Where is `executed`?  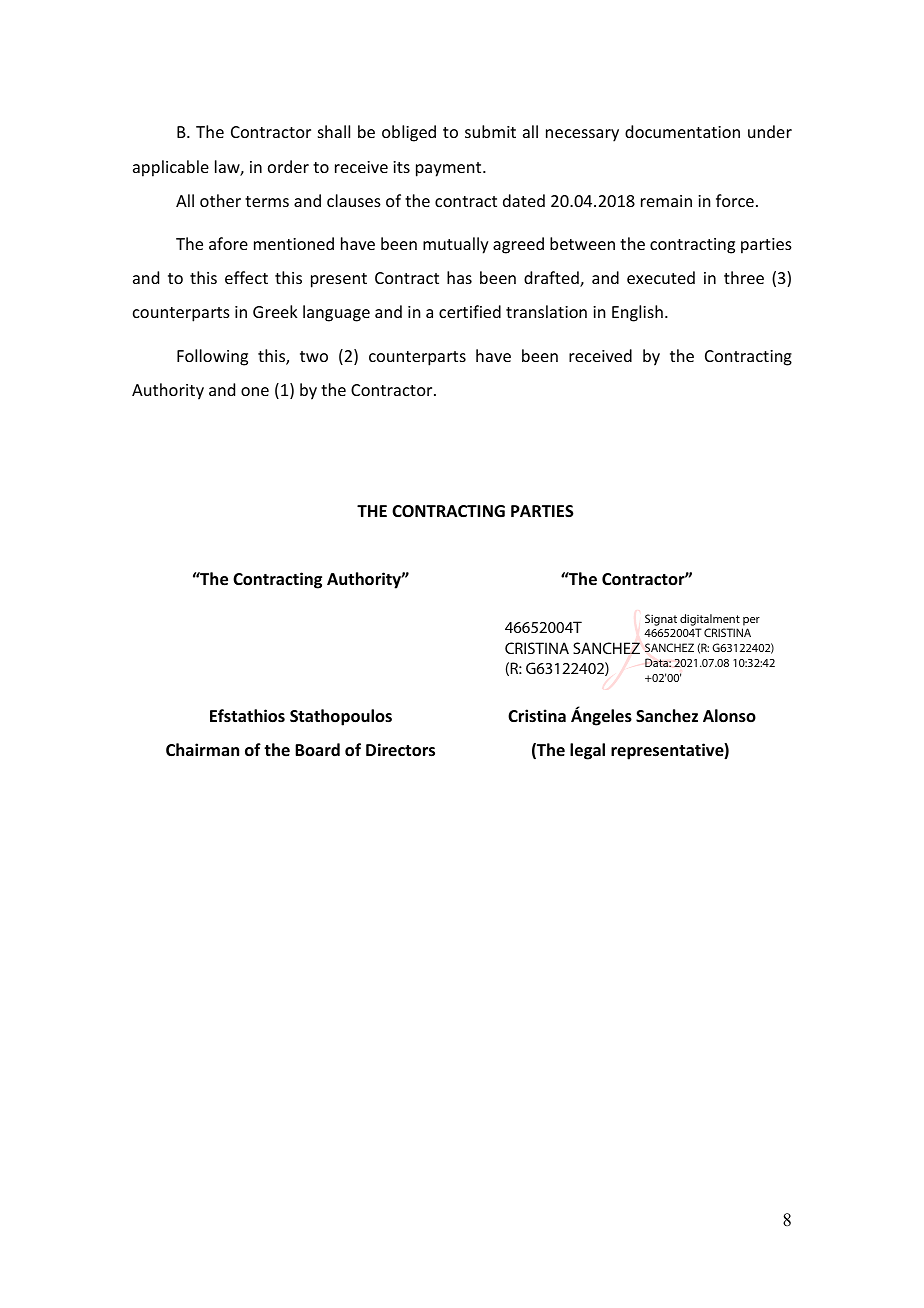
executed is located at coordinates (661, 277).
